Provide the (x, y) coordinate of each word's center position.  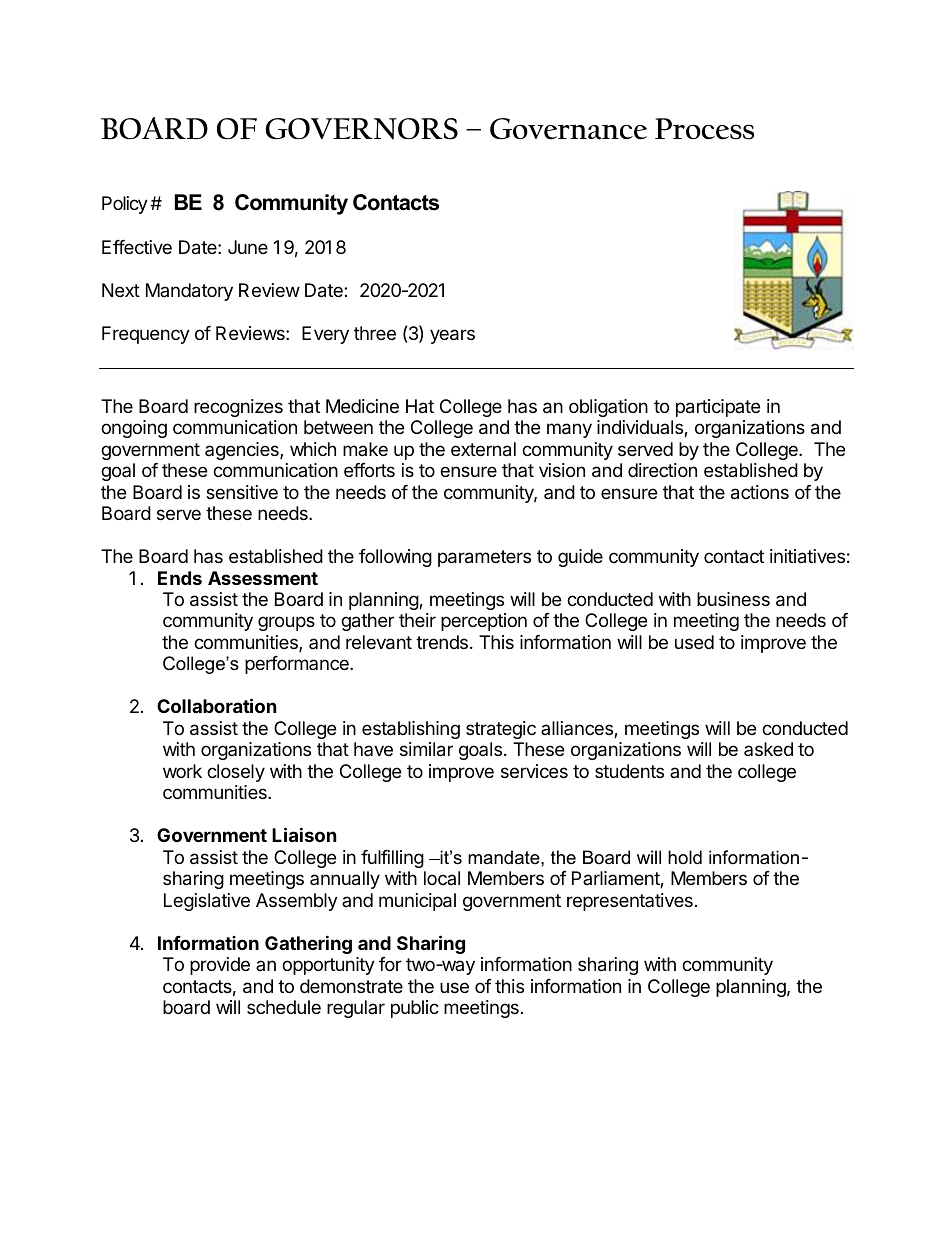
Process (704, 129)
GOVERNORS (361, 129)
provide (220, 966)
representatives (630, 902)
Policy (125, 205)
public (415, 1009)
